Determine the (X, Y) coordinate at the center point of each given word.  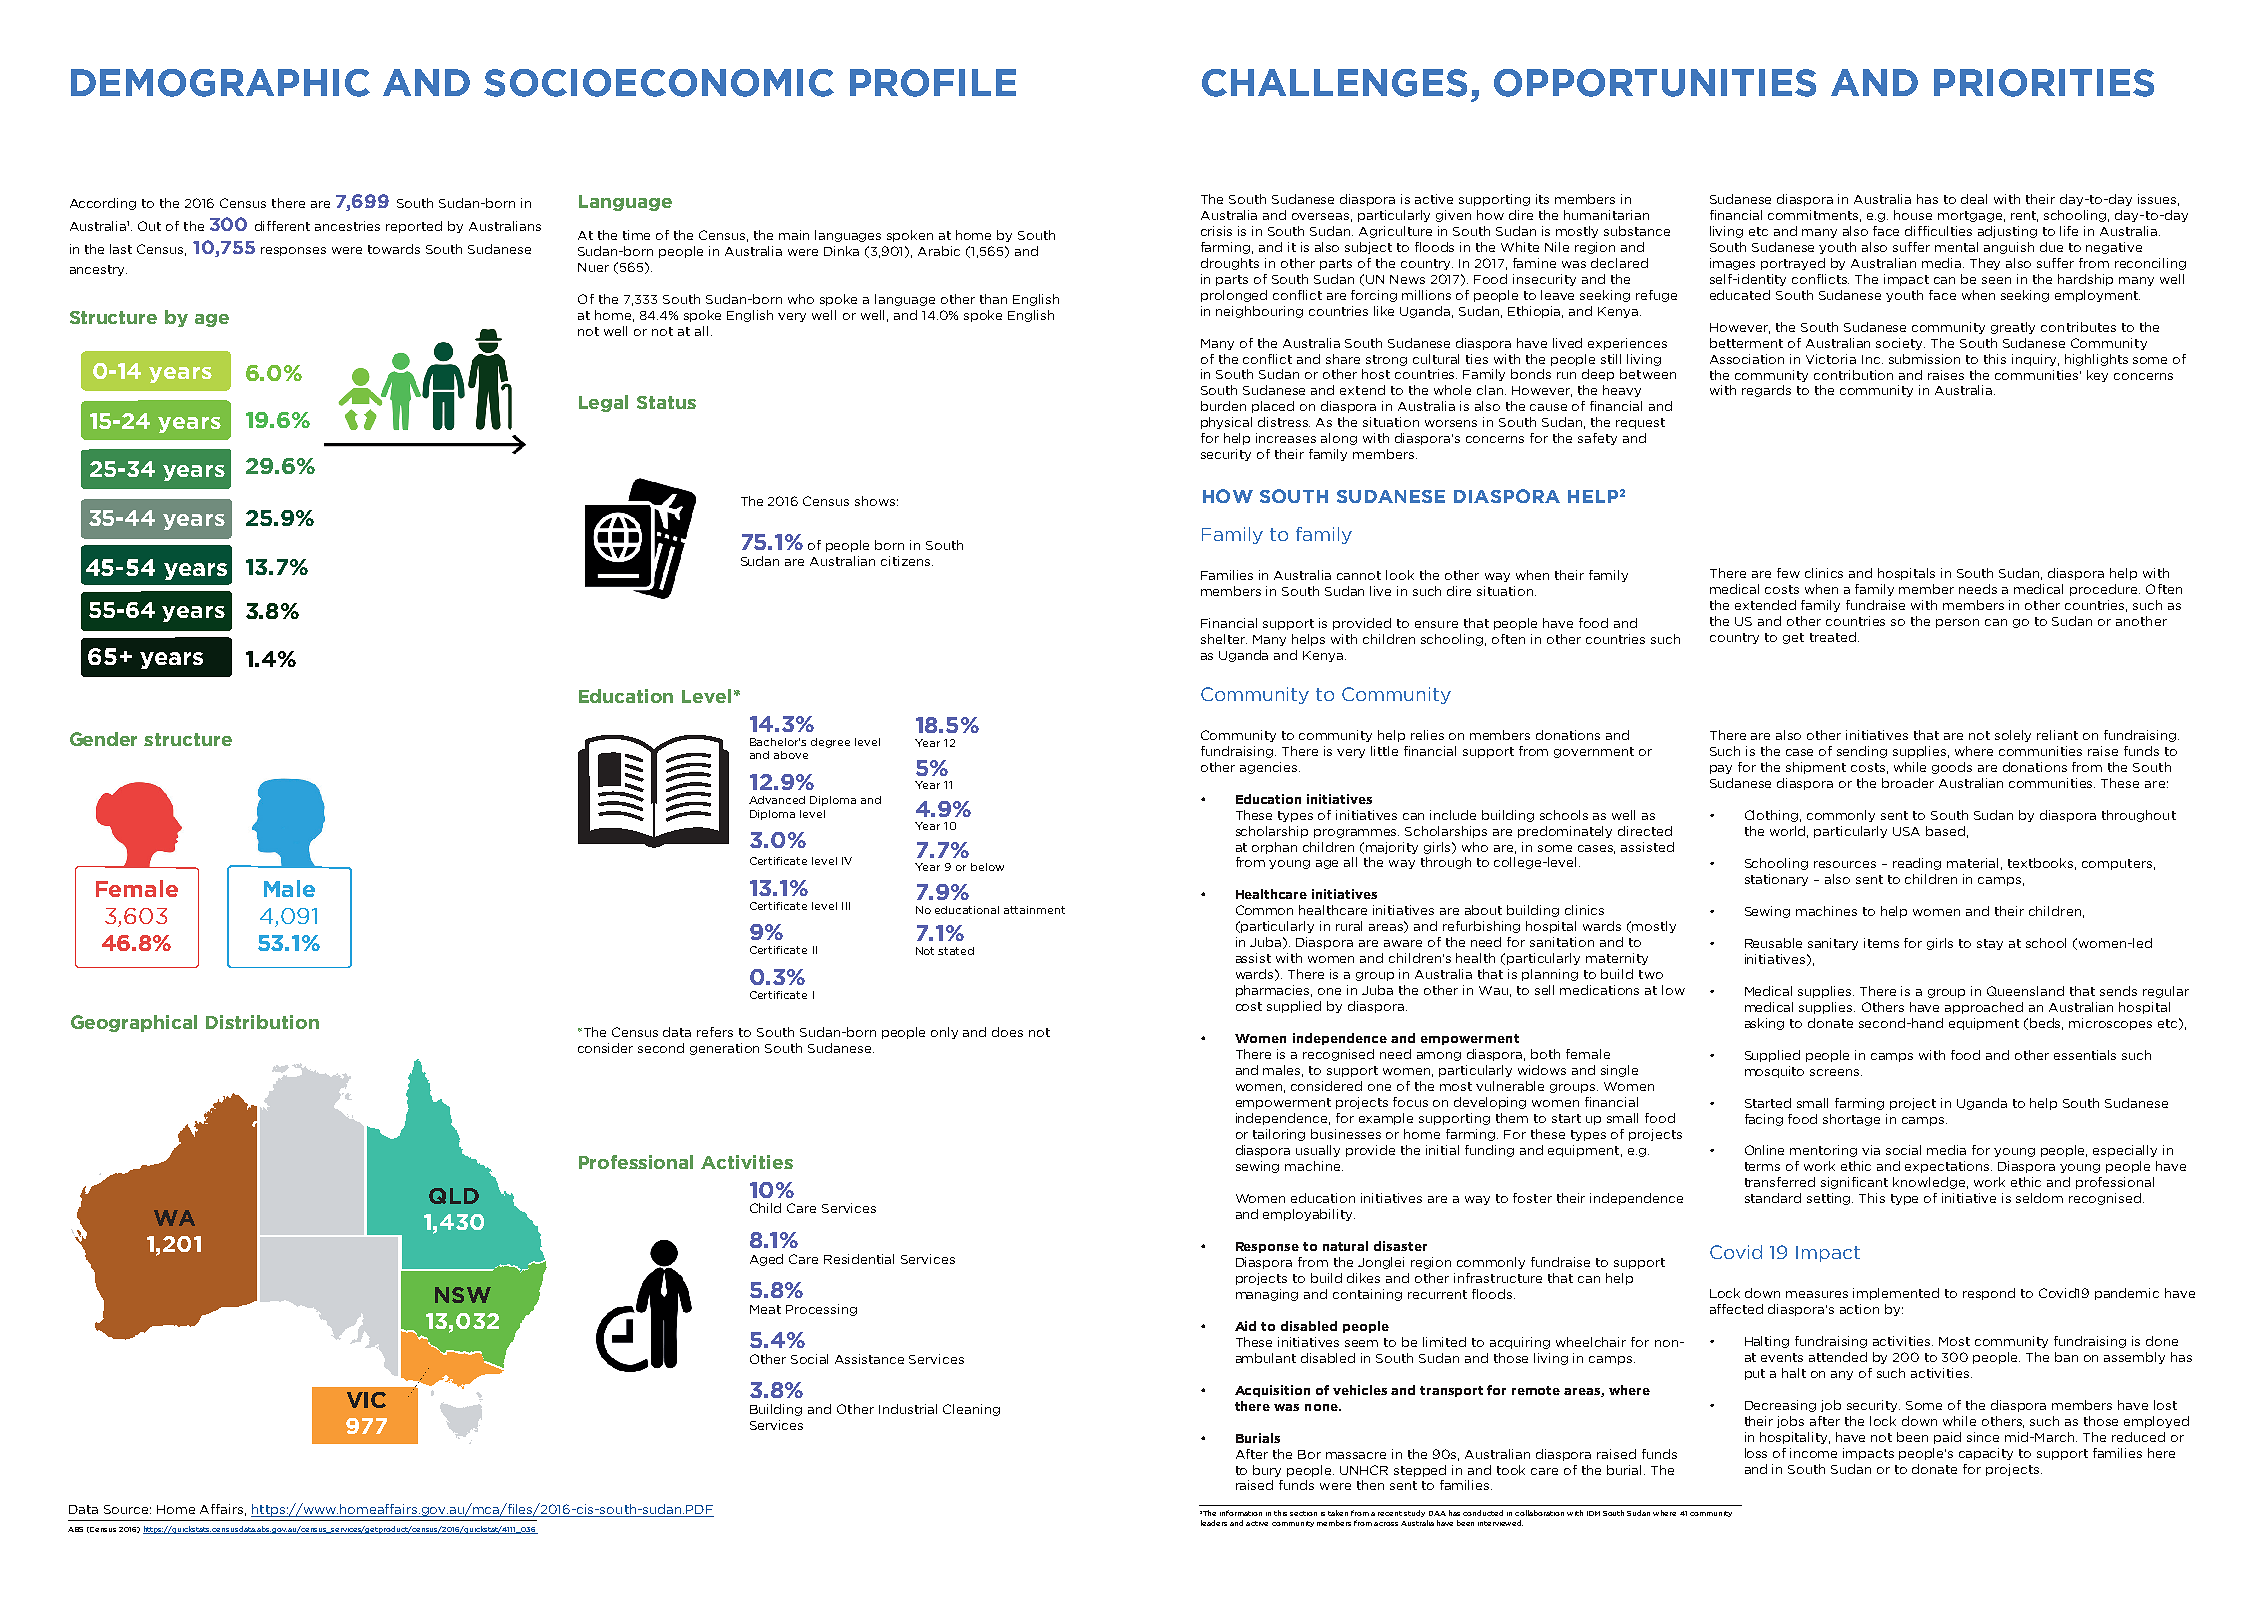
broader (1908, 783)
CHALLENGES (1334, 83)
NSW (463, 1295)
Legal (603, 403)
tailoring (1279, 1135)
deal (1974, 199)
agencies (1270, 768)
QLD (454, 1196)
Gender (103, 739)
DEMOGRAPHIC (220, 83)
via (1871, 1150)
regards (1766, 391)
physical (1226, 423)
